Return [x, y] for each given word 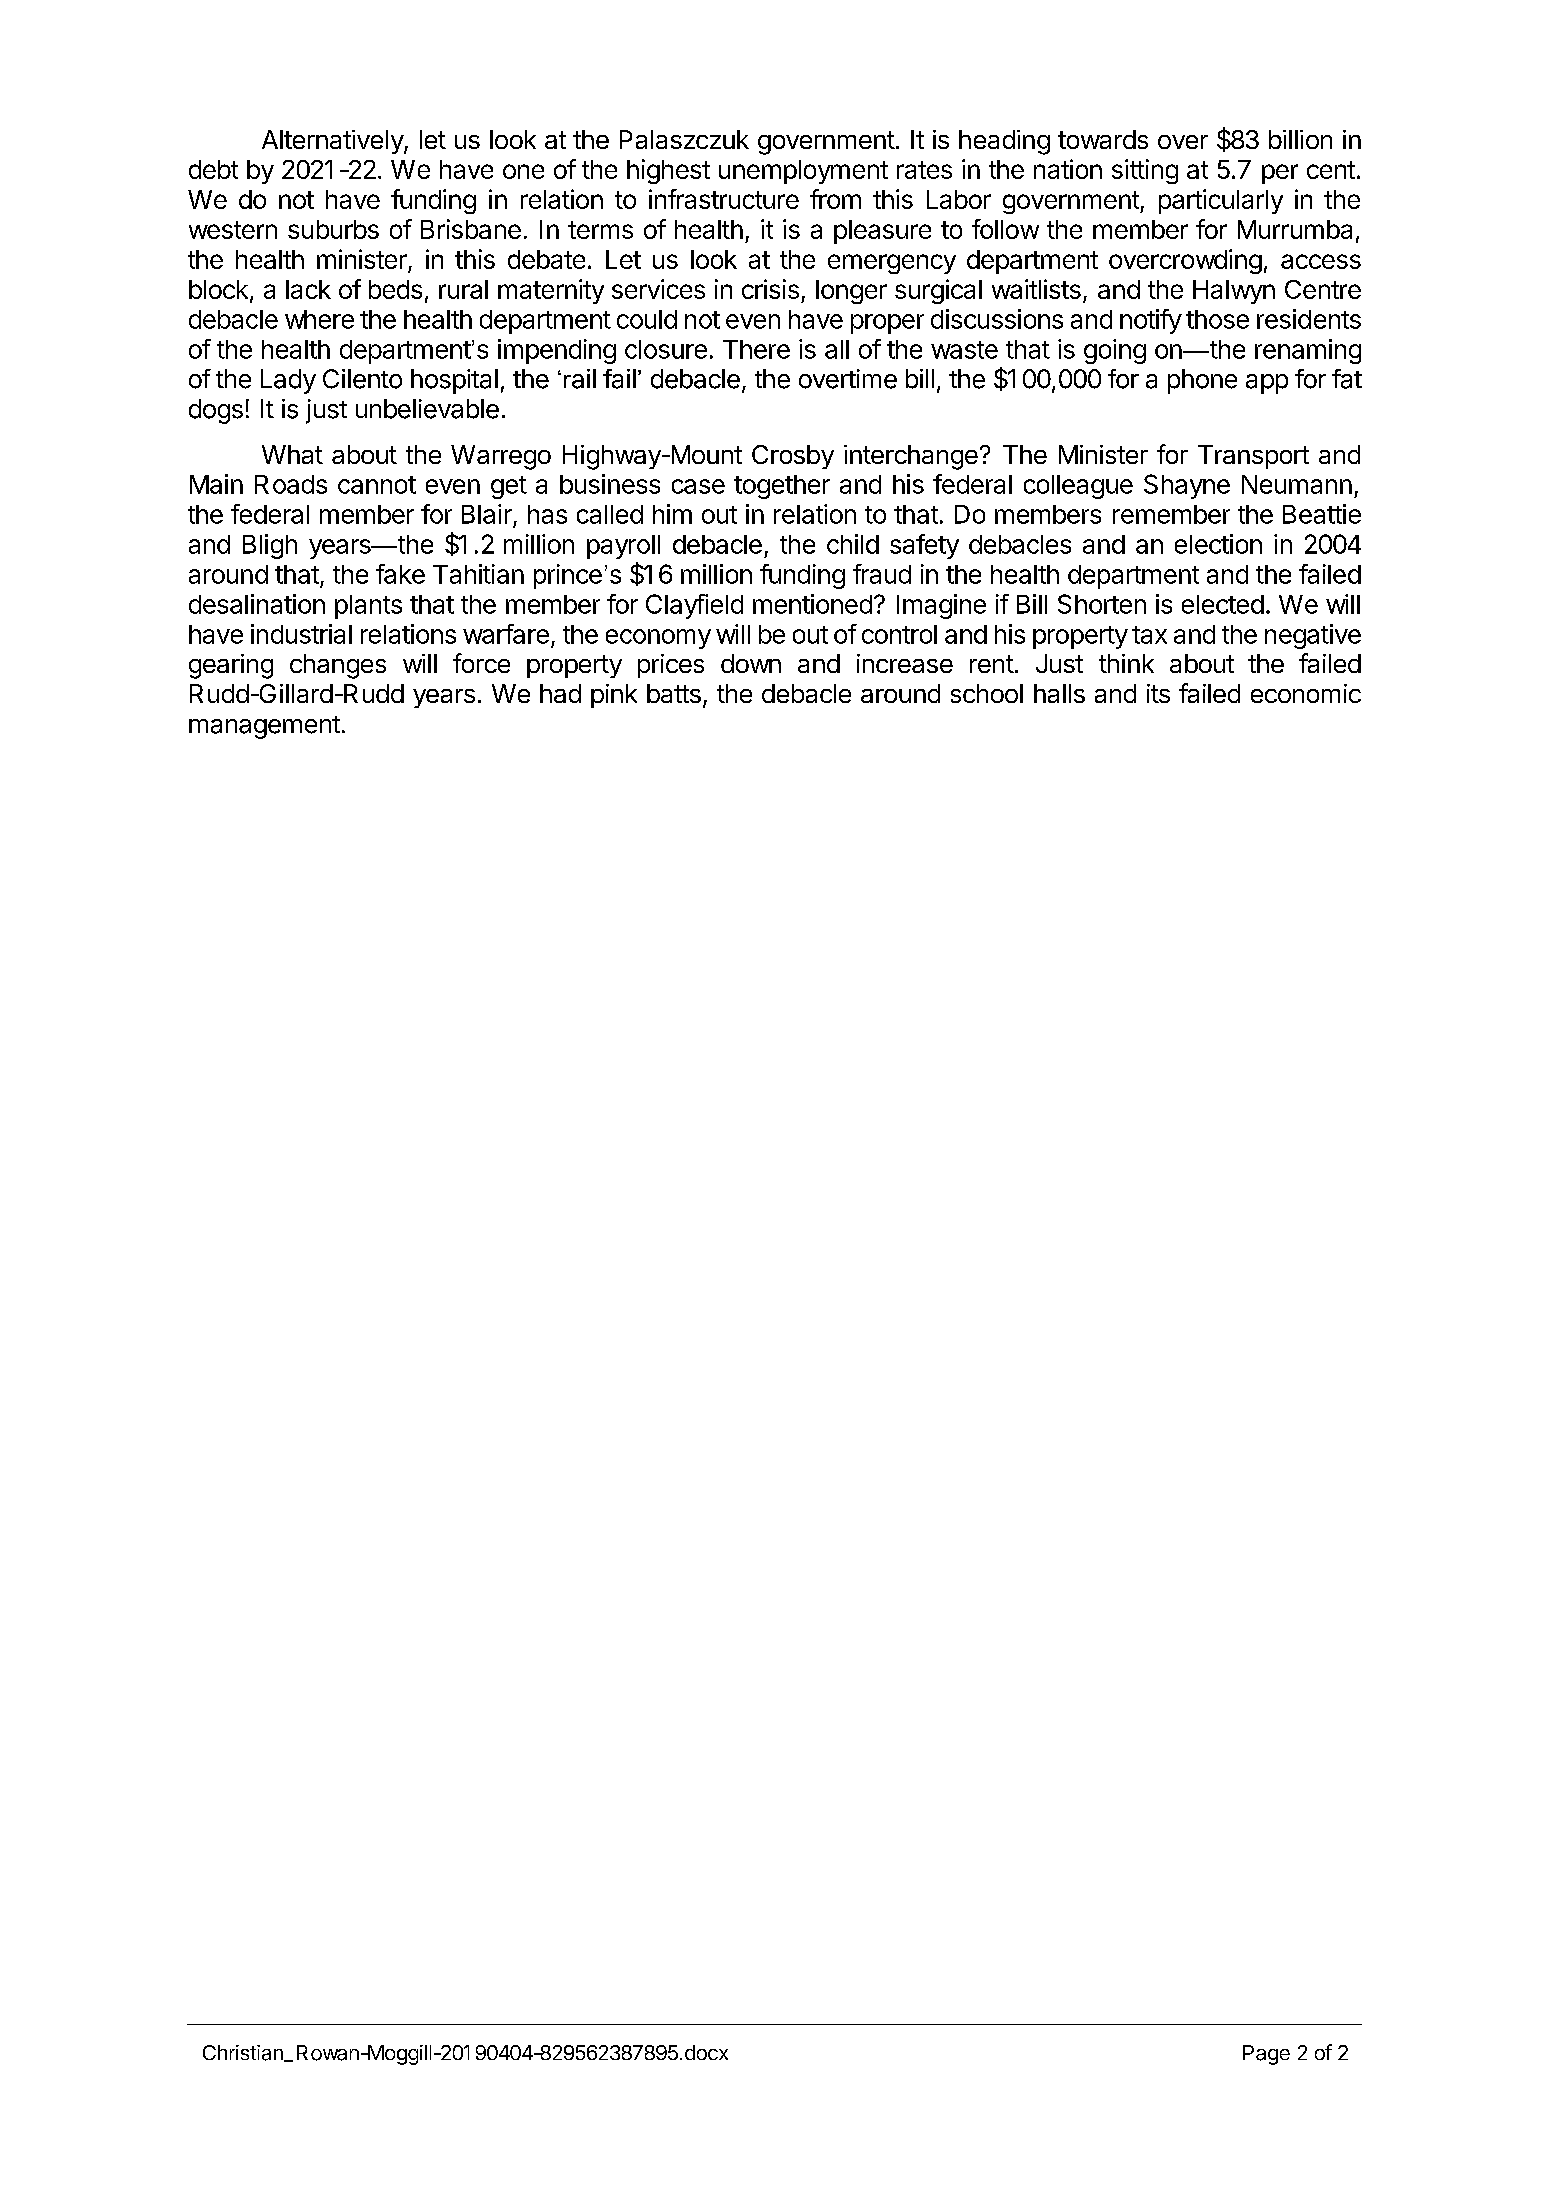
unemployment [803, 172]
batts [674, 693]
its [1158, 693]
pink [614, 696]
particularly [1221, 201]
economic [1306, 693]
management [264, 727]
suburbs [333, 229]
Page [1266, 2055]
